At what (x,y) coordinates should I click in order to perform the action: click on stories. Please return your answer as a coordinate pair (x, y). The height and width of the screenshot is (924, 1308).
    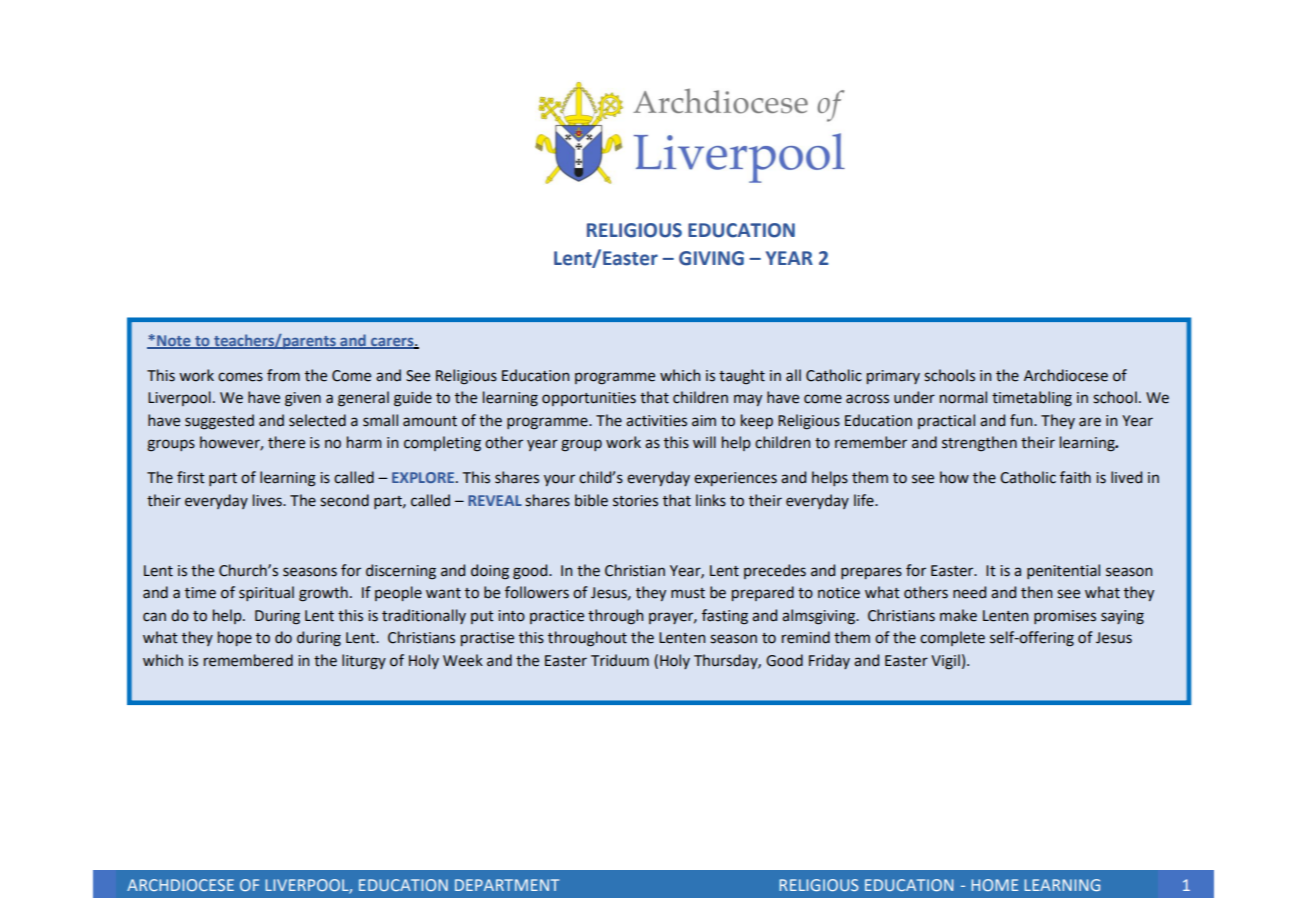
    Looking at the image, I should click on (635, 501).
